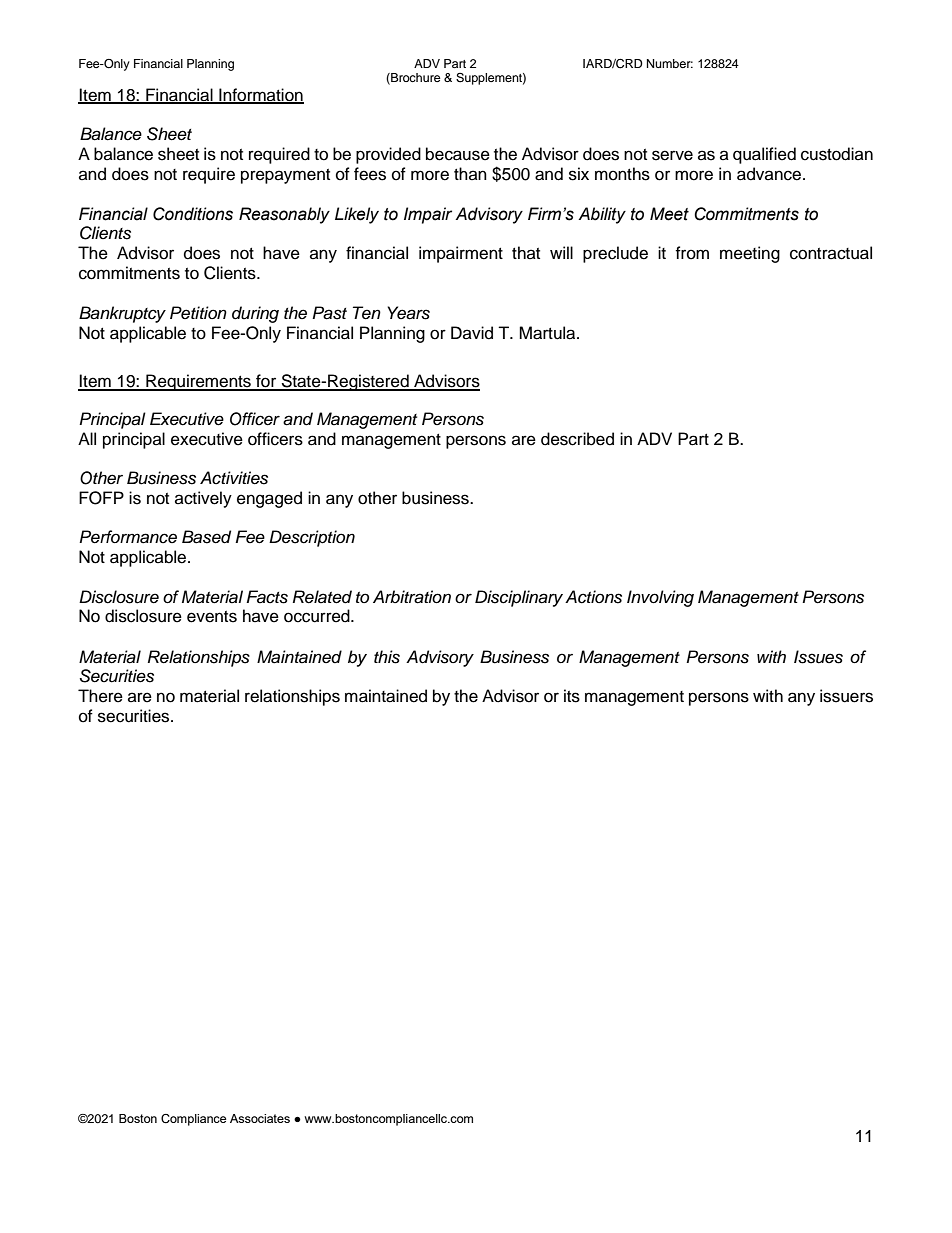  I want to click on its, so click(572, 696).
